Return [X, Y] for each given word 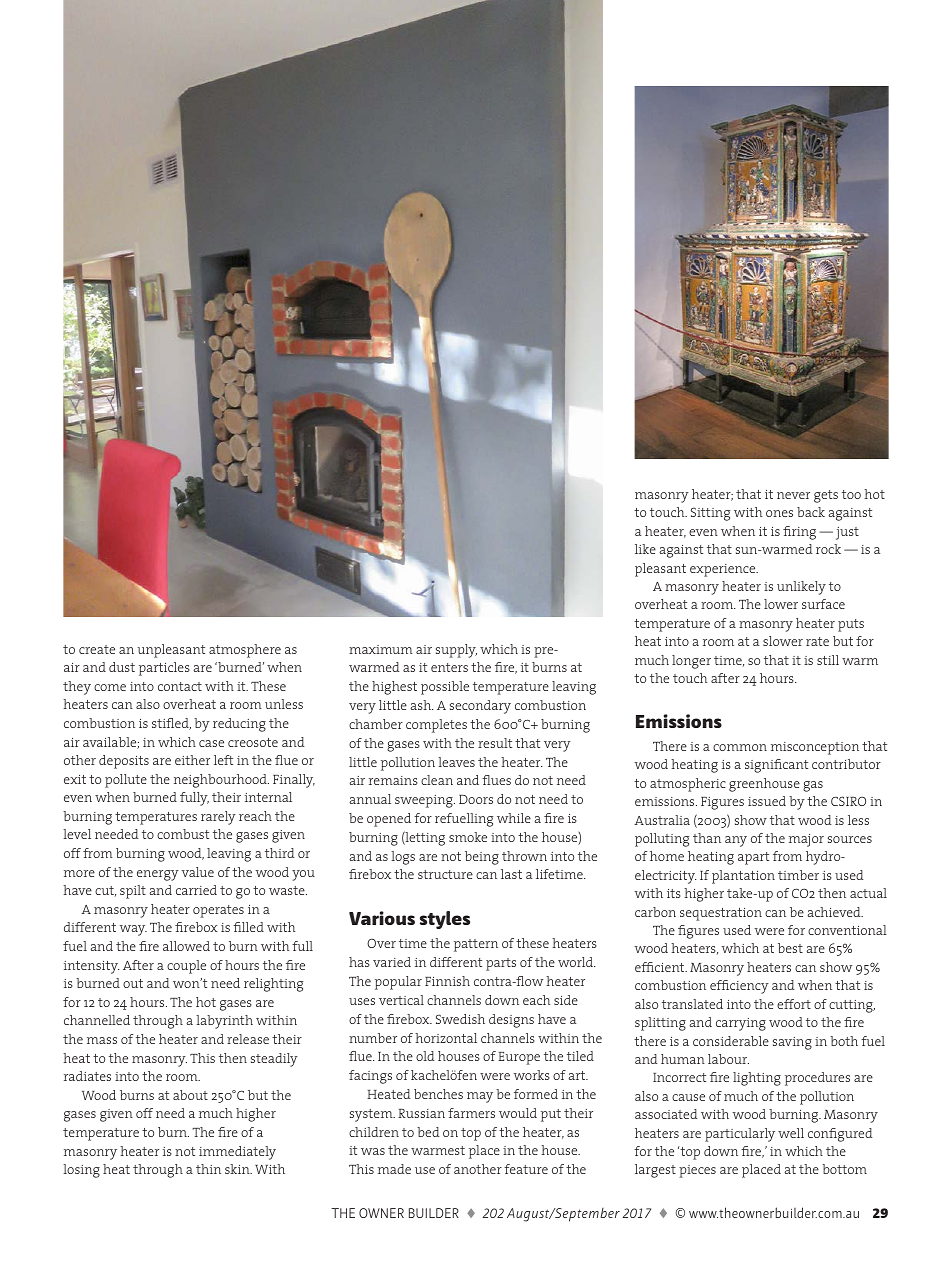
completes [436, 726]
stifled [171, 724]
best [790, 948]
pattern [476, 945]
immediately [237, 1153]
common [740, 747]
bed [428, 1132]
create [97, 649]
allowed [186, 946]
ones [779, 513]
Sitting [710, 514]
